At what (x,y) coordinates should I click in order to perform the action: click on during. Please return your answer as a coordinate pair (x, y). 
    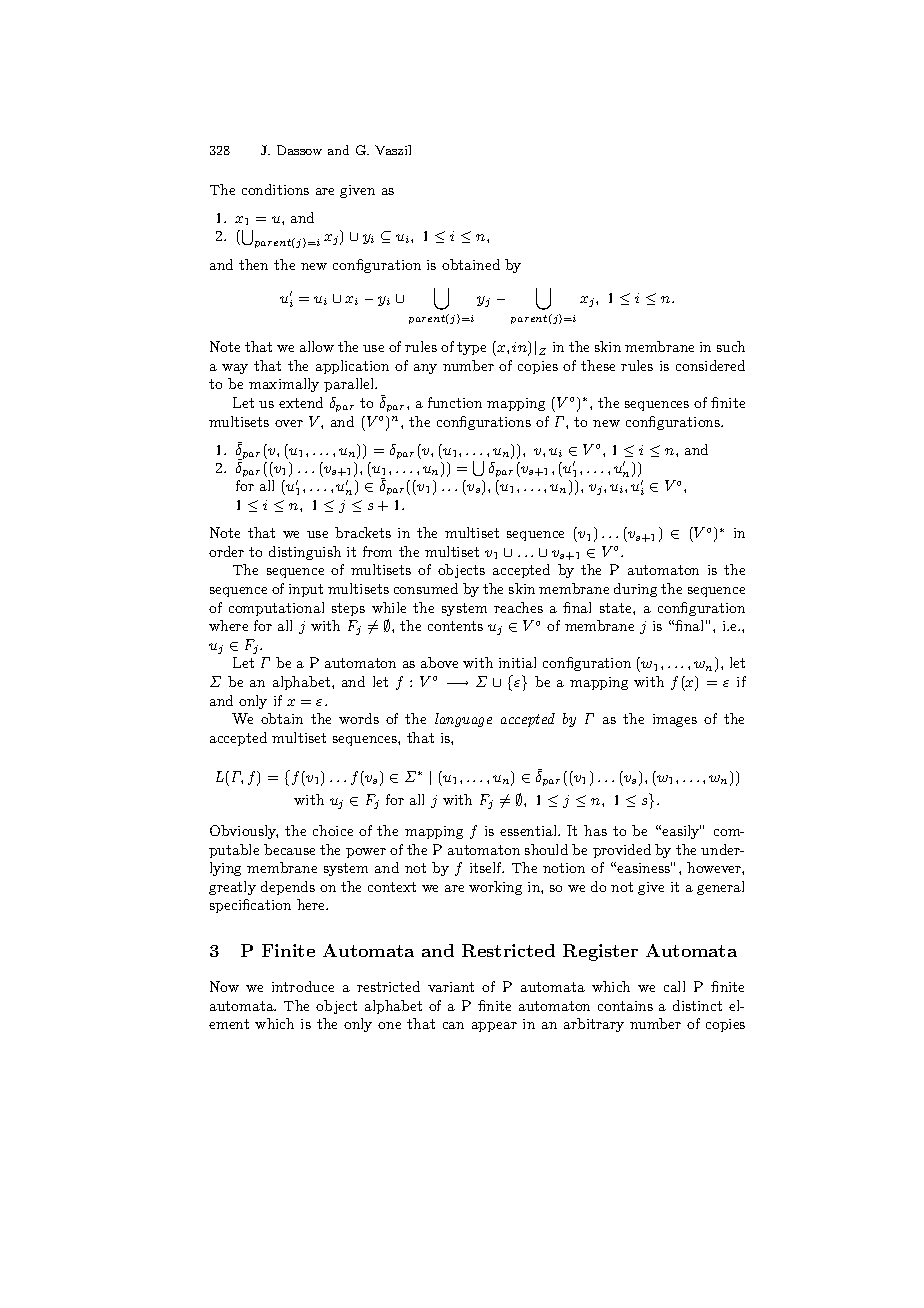
    Looking at the image, I should click on (635, 590).
